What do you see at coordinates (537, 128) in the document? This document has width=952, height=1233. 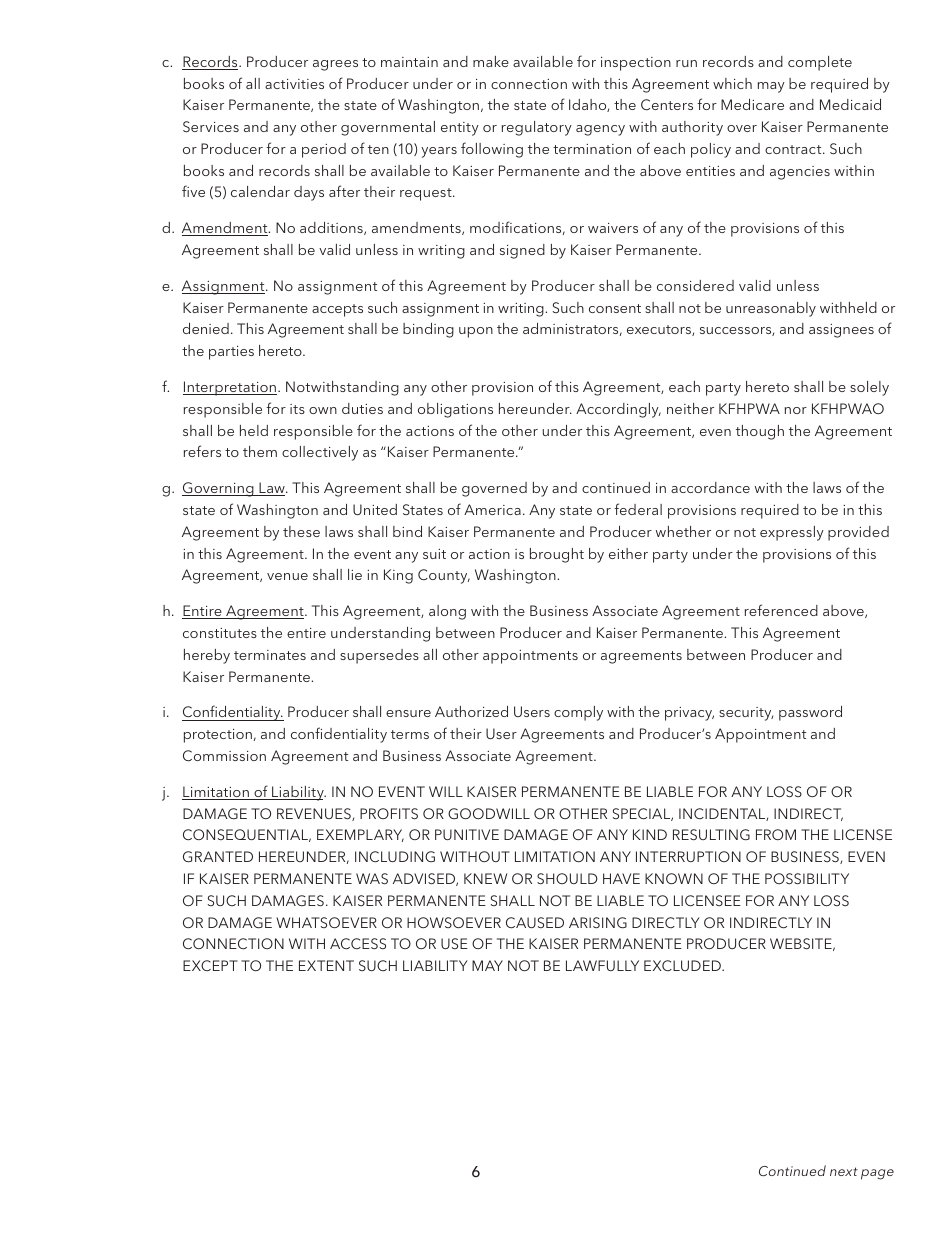 I see `regulatory` at bounding box center [537, 128].
